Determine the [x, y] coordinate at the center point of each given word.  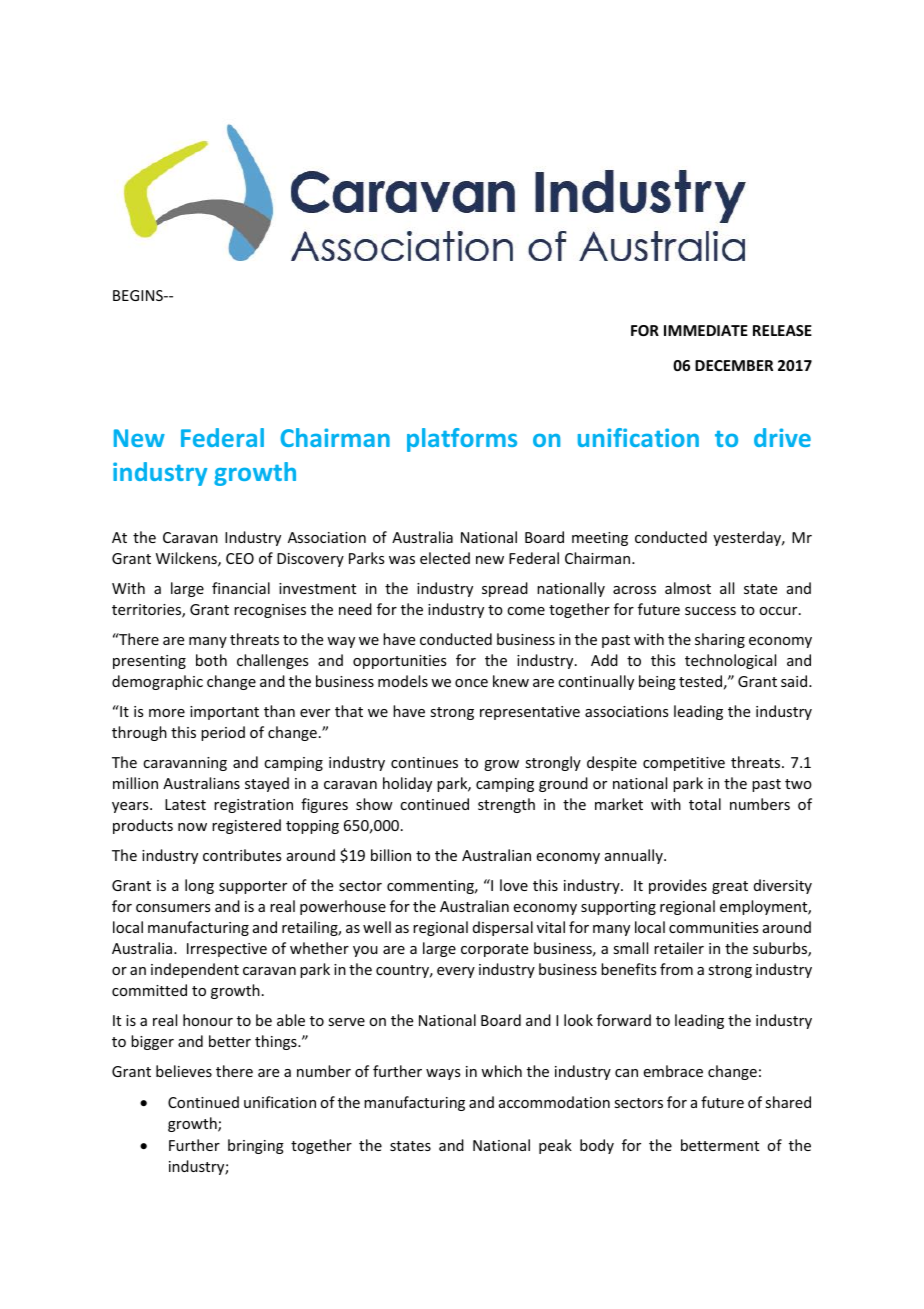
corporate [494, 950]
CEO [240, 558]
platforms [462, 440]
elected [445, 558]
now [192, 827]
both [211, 660]
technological [730, 661]
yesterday [748, 538]
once [471, 683]
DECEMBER [734, 365]
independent [195, 970]
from [676, 969]
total [705, 804]
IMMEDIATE [706, 330]
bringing [256, 1146]
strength [506, 805]
